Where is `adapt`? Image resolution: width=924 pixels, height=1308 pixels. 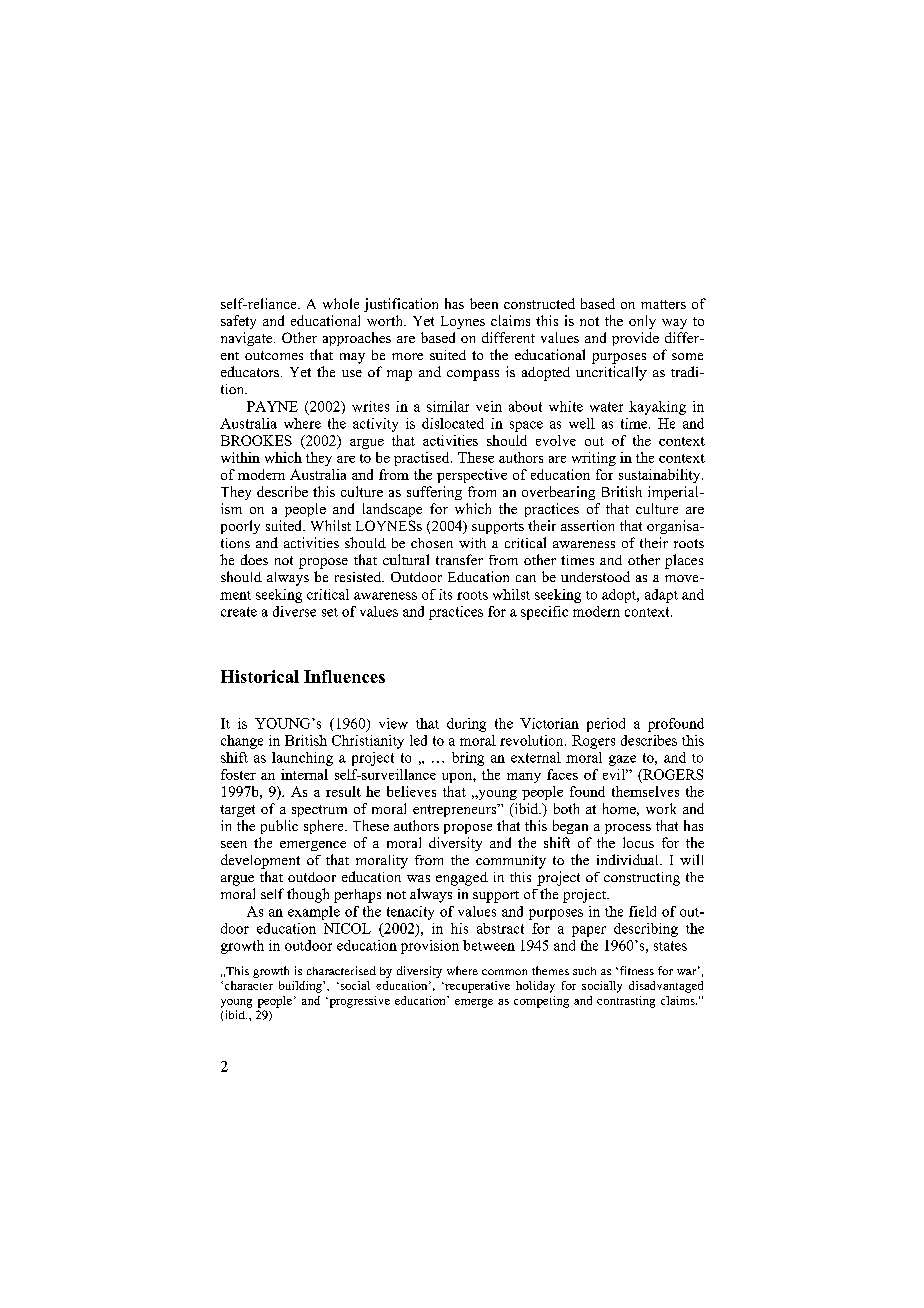 adapt is located at coordinates (661, 596).
